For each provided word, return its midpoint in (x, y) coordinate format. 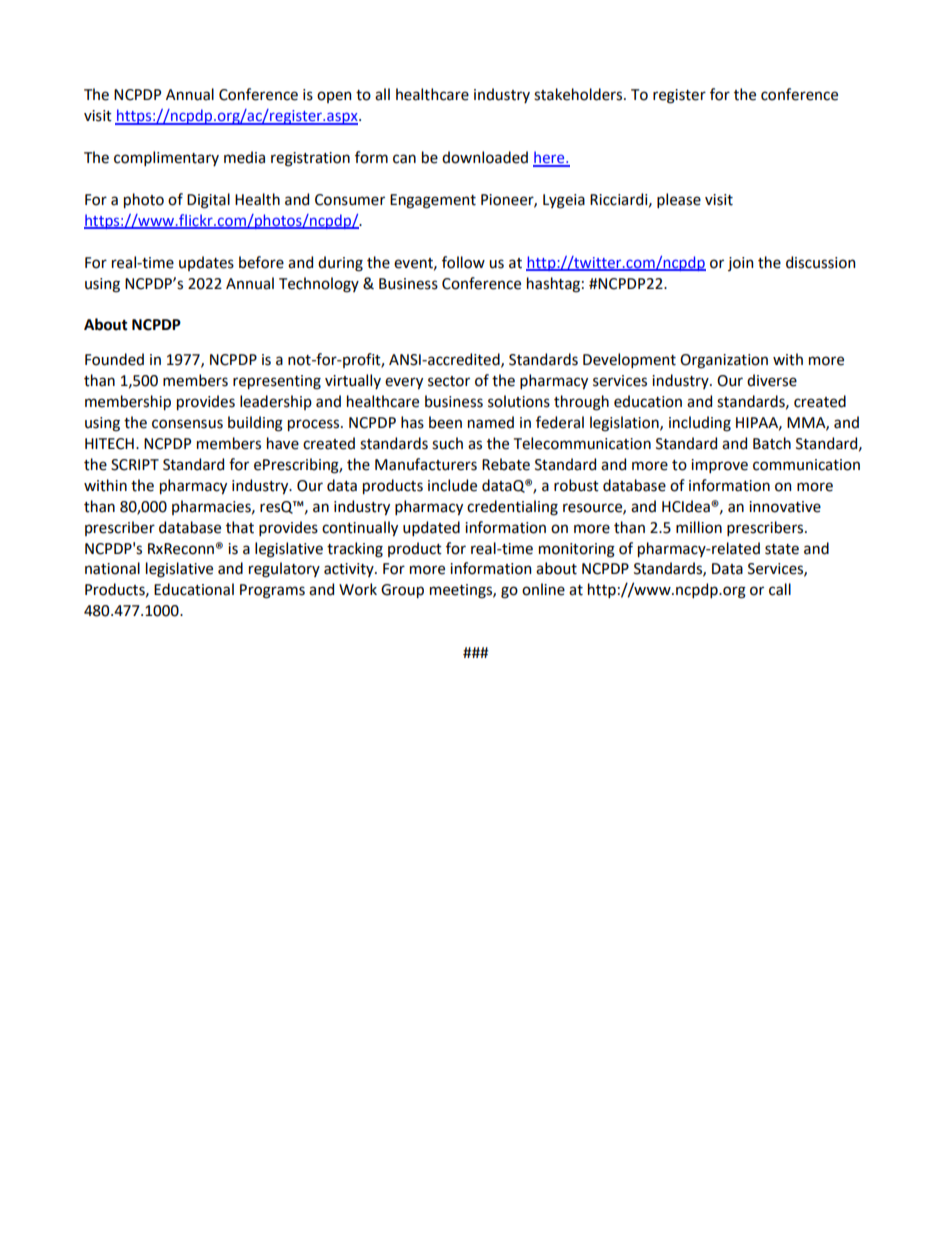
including (700, 424)
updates (206, 263)
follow (463, 262)
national (112, 568)
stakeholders (579, 94)
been (445, 422)
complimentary (166, 158)
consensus (187, 424)
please (679, 200)
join (740, 264)
